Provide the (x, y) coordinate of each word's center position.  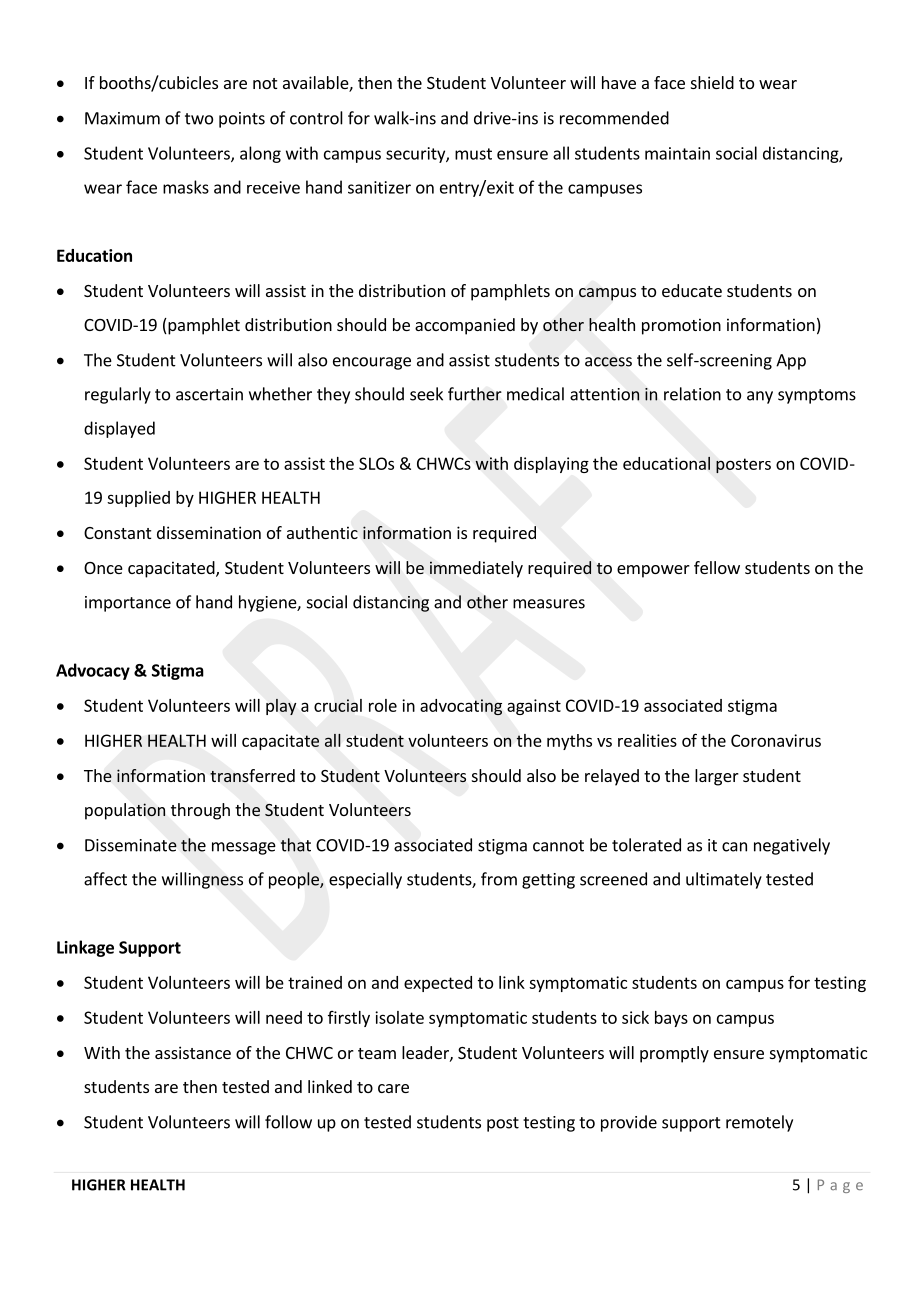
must (473, 154)
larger (717, 777)
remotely (759, 1123)
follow (288, 1122)
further (475, 394)
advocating (461, 707)
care (393, 1088)
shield (712, 82)
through (200, 811)
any (760, 397)
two (199, 119)
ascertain (209, 394)
